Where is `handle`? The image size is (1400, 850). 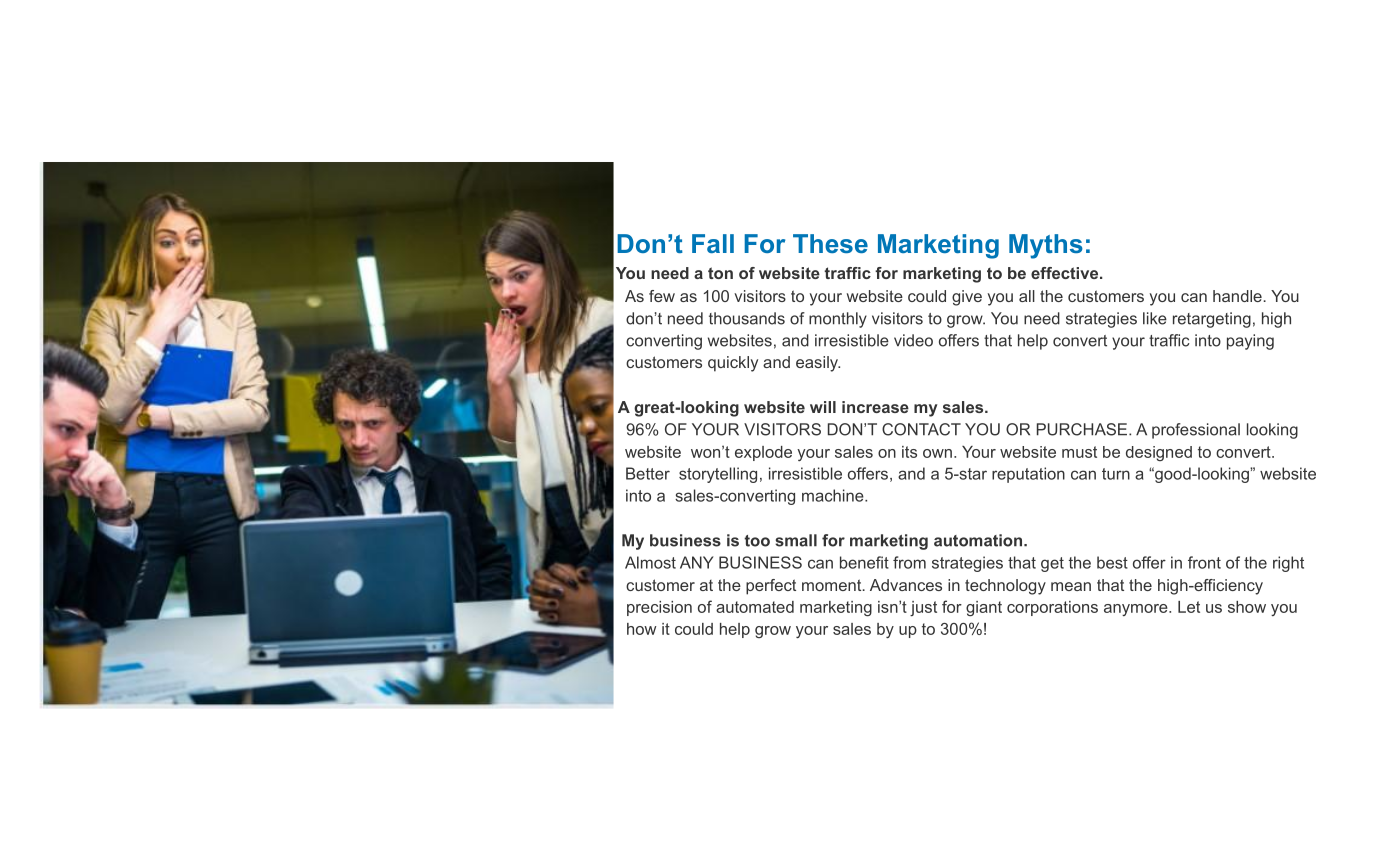 handle is located at coordinates (1237, 296).
